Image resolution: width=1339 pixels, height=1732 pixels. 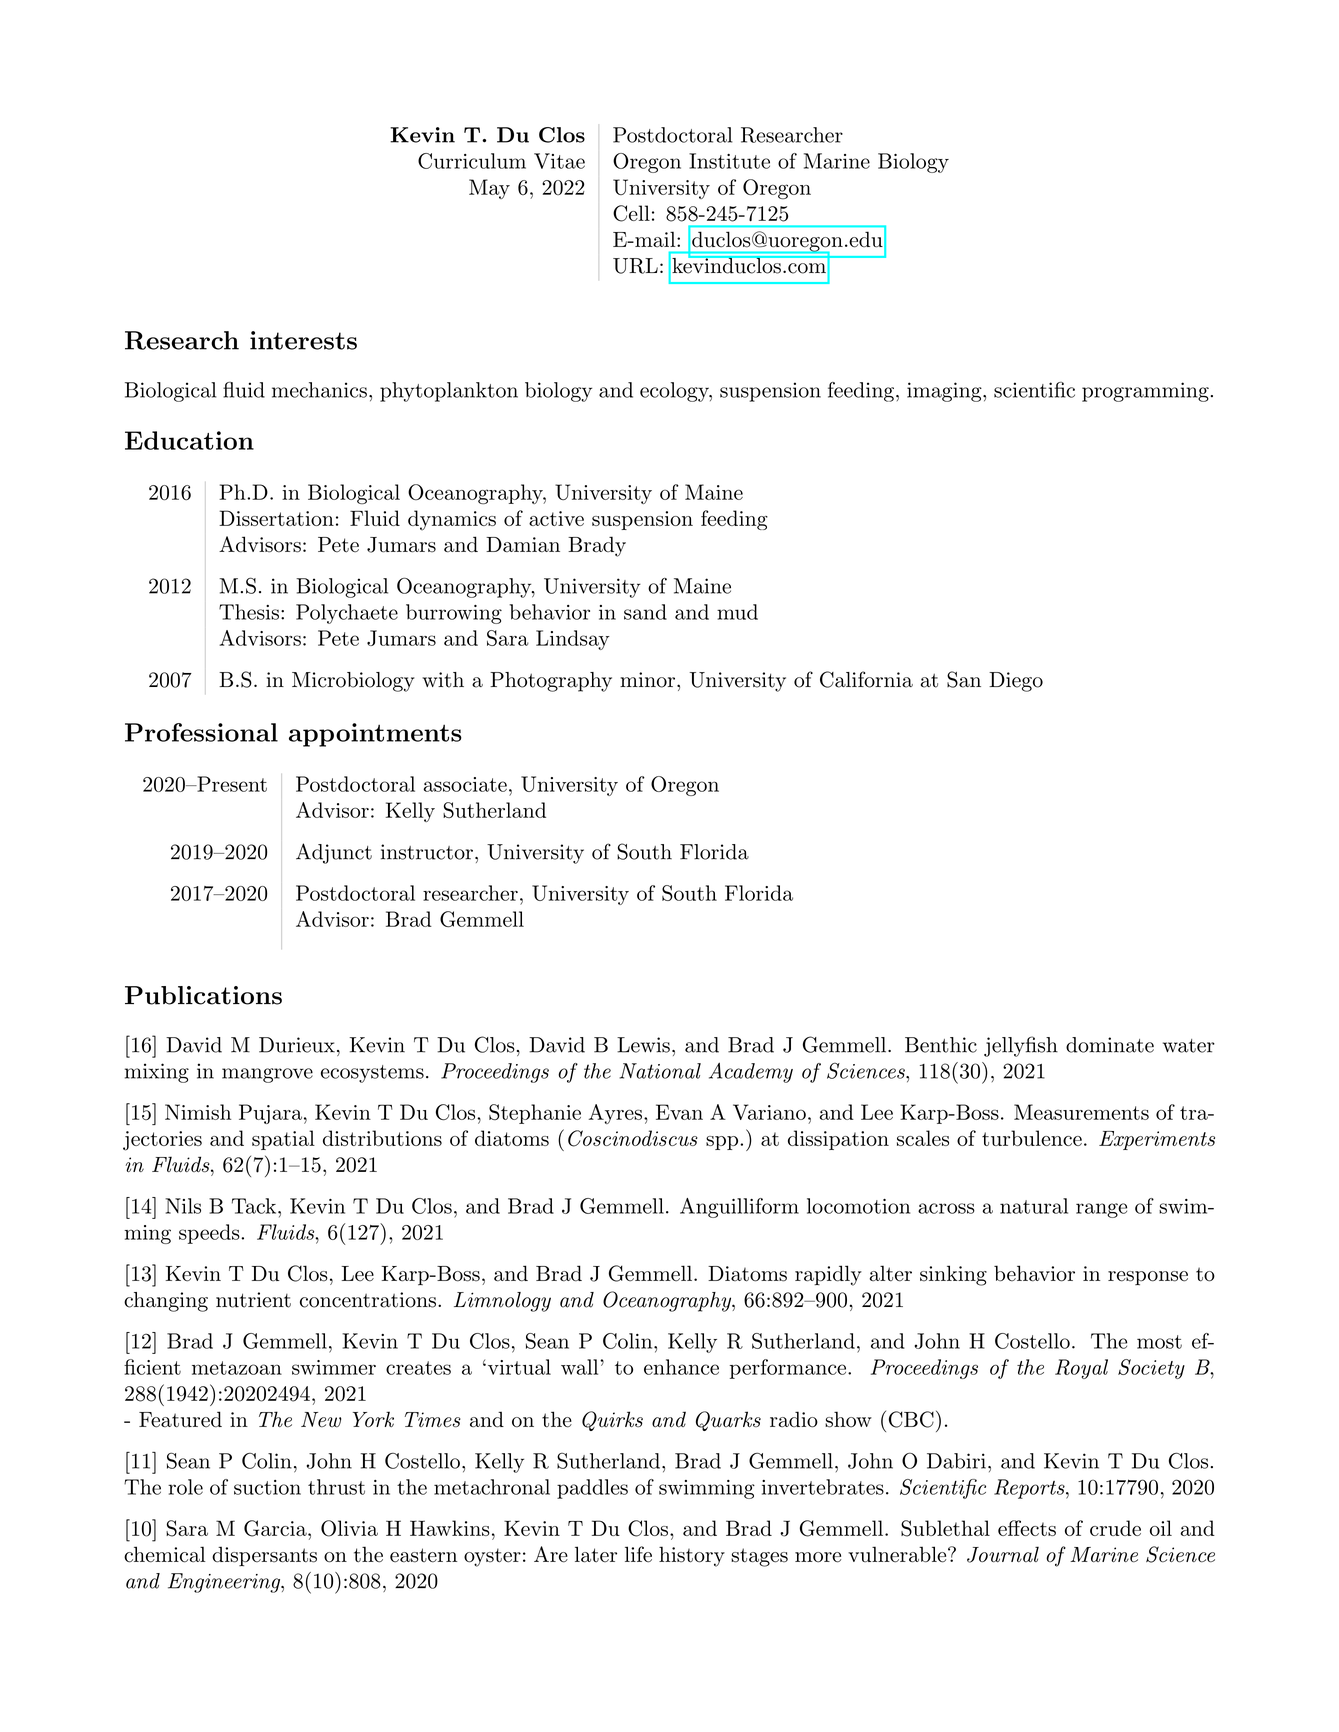 I want to click on effects, so click(x=1027, y=1528).
